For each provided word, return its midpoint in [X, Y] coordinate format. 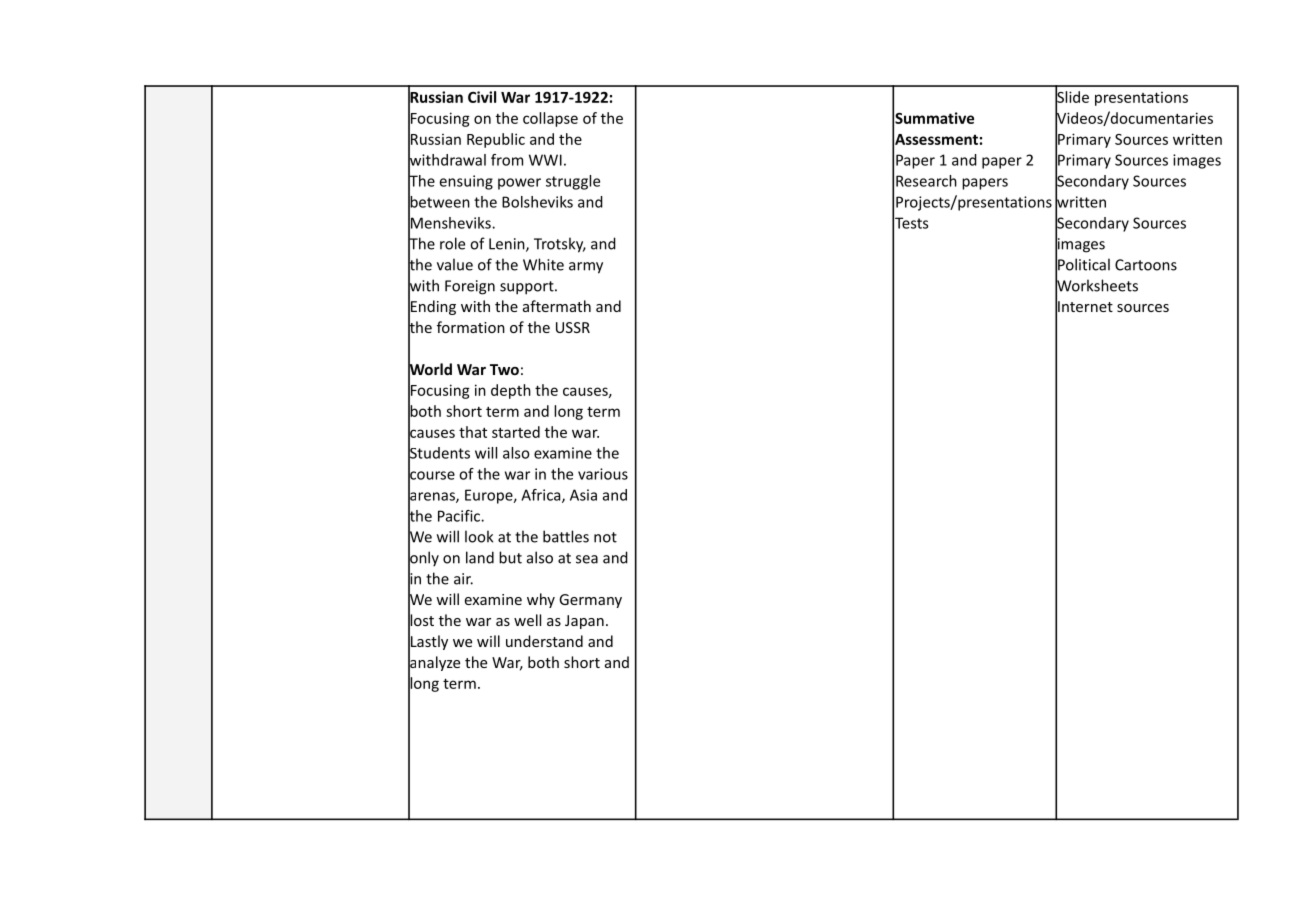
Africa [542, 496]
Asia [583, 495]
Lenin [508, 245]
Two [504, 369]
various [603, 474]
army [586, 268]
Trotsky [560, 245]
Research [926, 181]
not [605, 537]
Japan [584, 622]
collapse [550, 119]
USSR [573, 327]
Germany [590, 601]
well [527, 620]
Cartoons [1146, 265]
